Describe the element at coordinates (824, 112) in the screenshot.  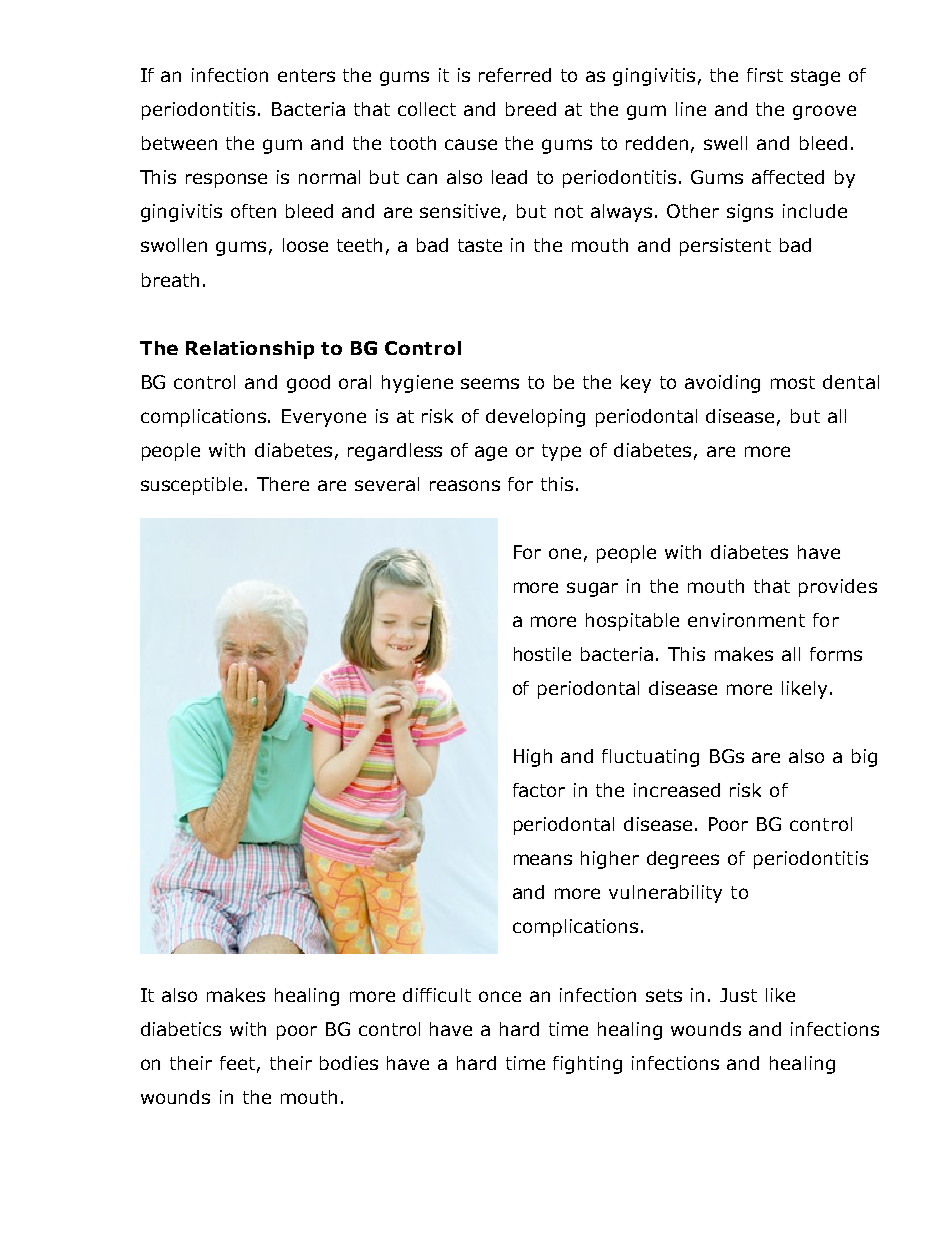
I see `groove` at that location.
